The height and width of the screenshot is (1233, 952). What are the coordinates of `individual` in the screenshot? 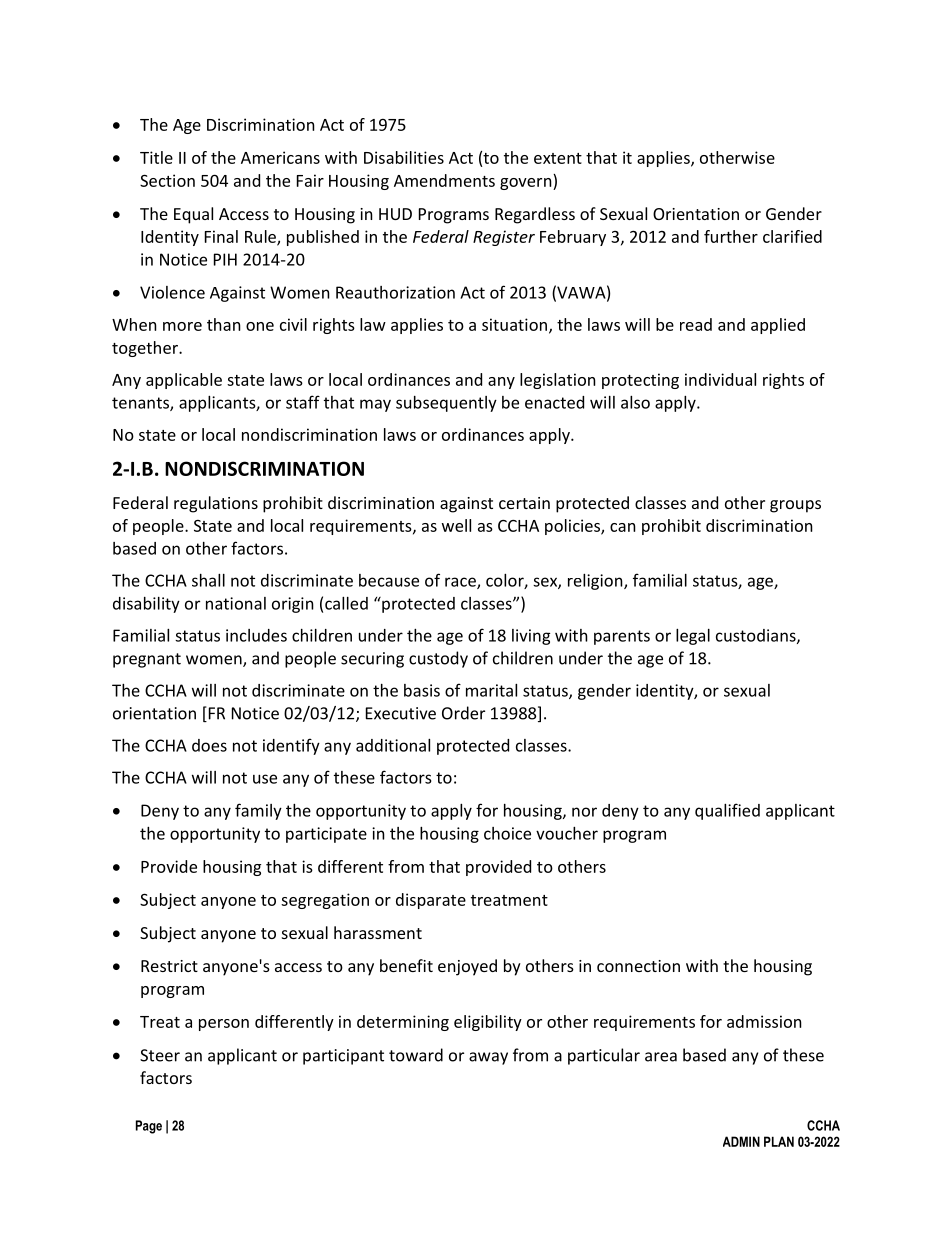 It's located at (720, 379).
